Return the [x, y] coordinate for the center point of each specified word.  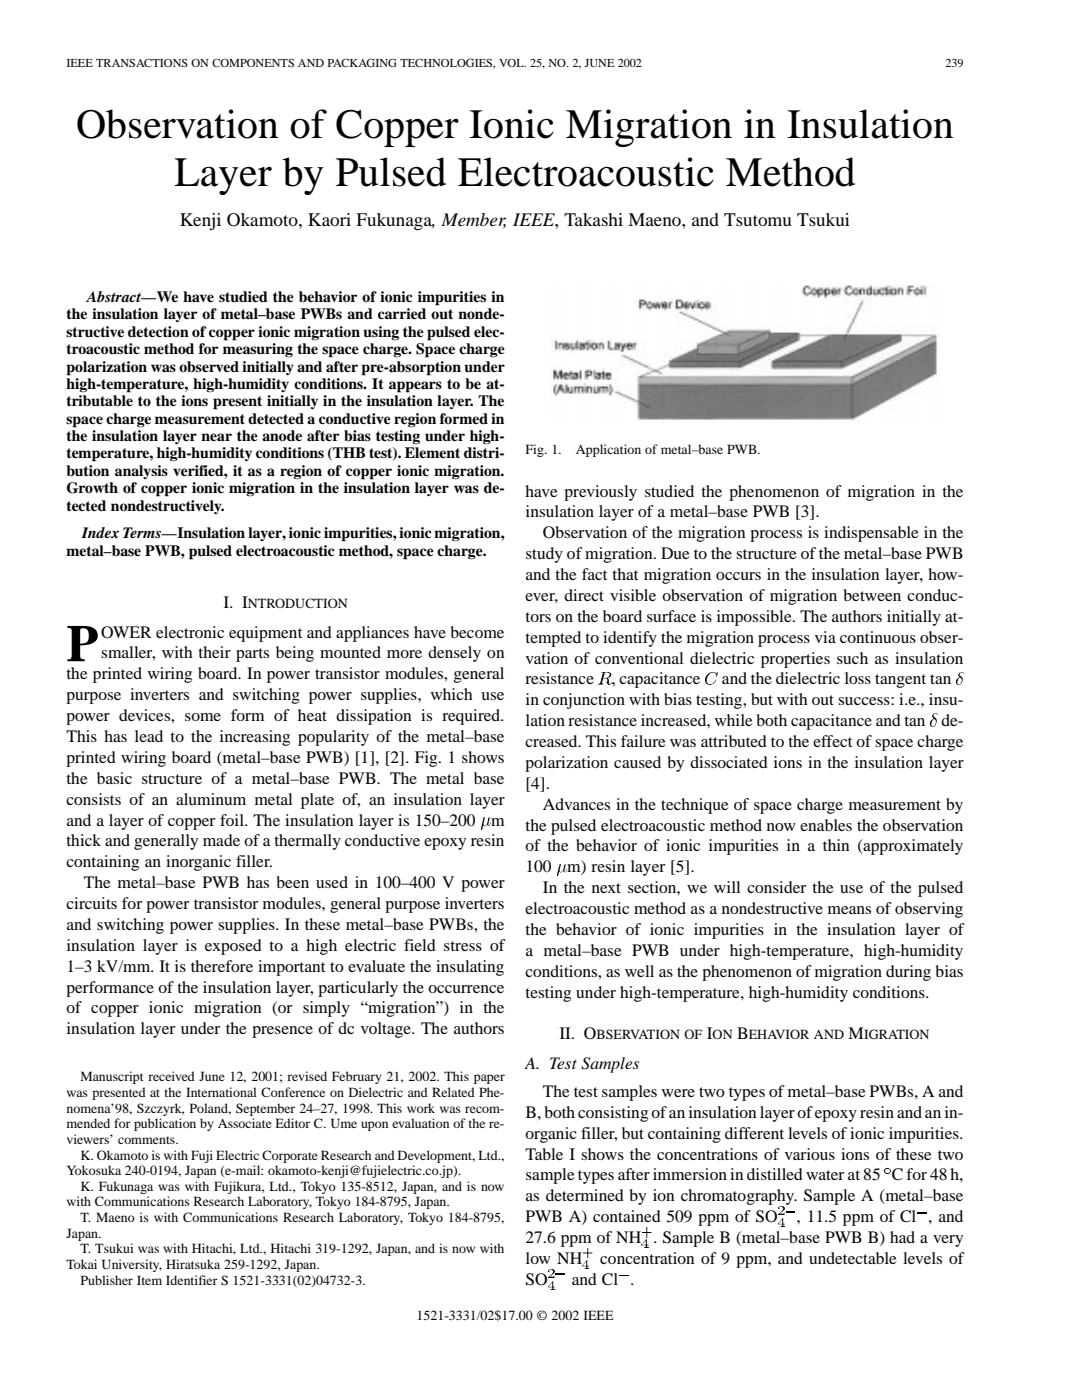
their [214, 652]
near [216, 437]
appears [415, 387]
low [538, 1258]
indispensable [871, 534]
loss [858, 678]
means [849, 910]
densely [454, 654]
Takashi [593, 219]
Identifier [192, 1280]
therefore [222, 966]
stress [463, 946]
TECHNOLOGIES [447, 63]
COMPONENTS [253, 63]
